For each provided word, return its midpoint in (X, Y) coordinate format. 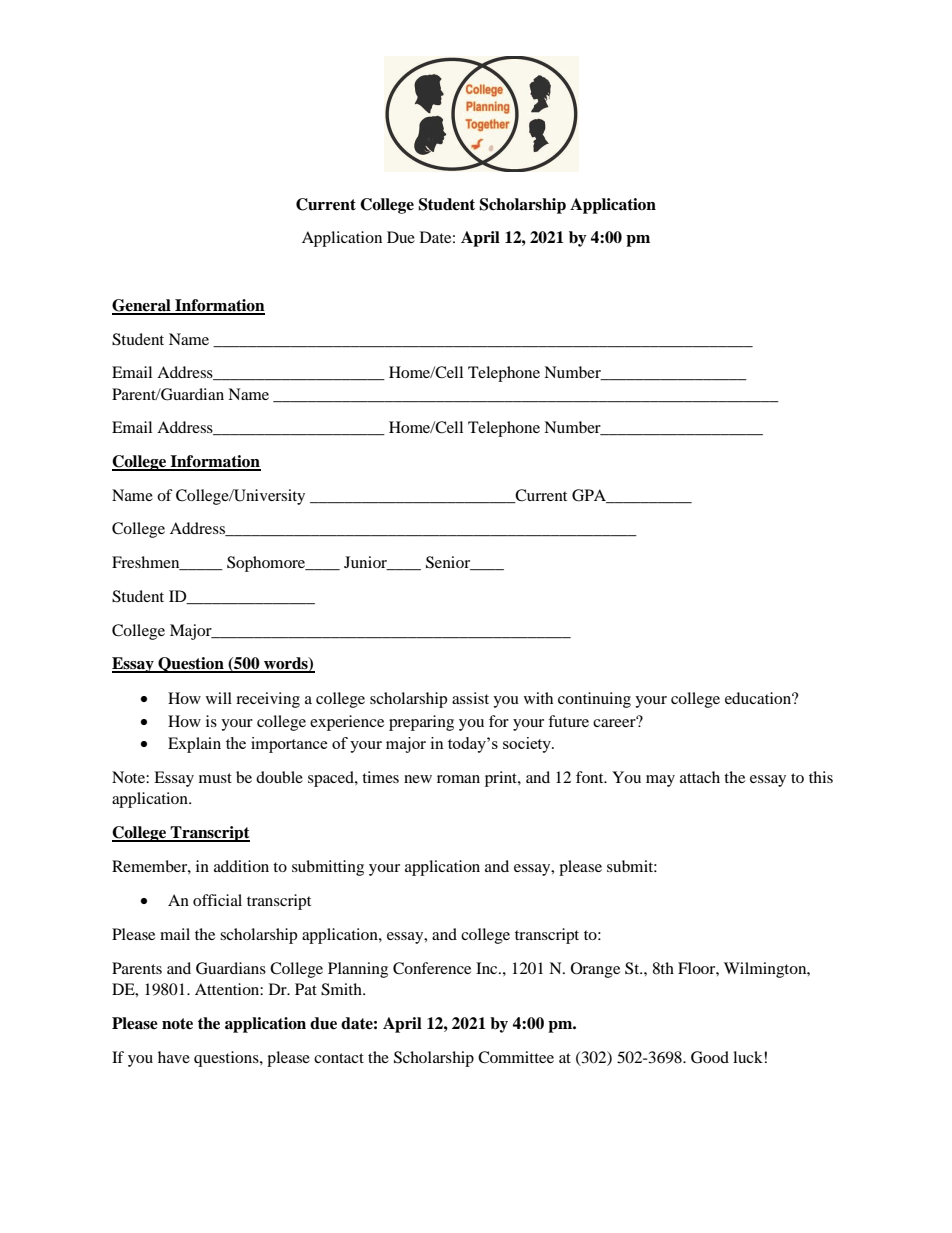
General (142, 306)
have (174, 1057)
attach (700, 777)
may (660, 781)
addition (241, 866)
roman (458, 779)
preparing (421, 723)
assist (470, 698)
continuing (594, 700)
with (538, 698)
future (568, 721)
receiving (268, 700)
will (219, 698)
